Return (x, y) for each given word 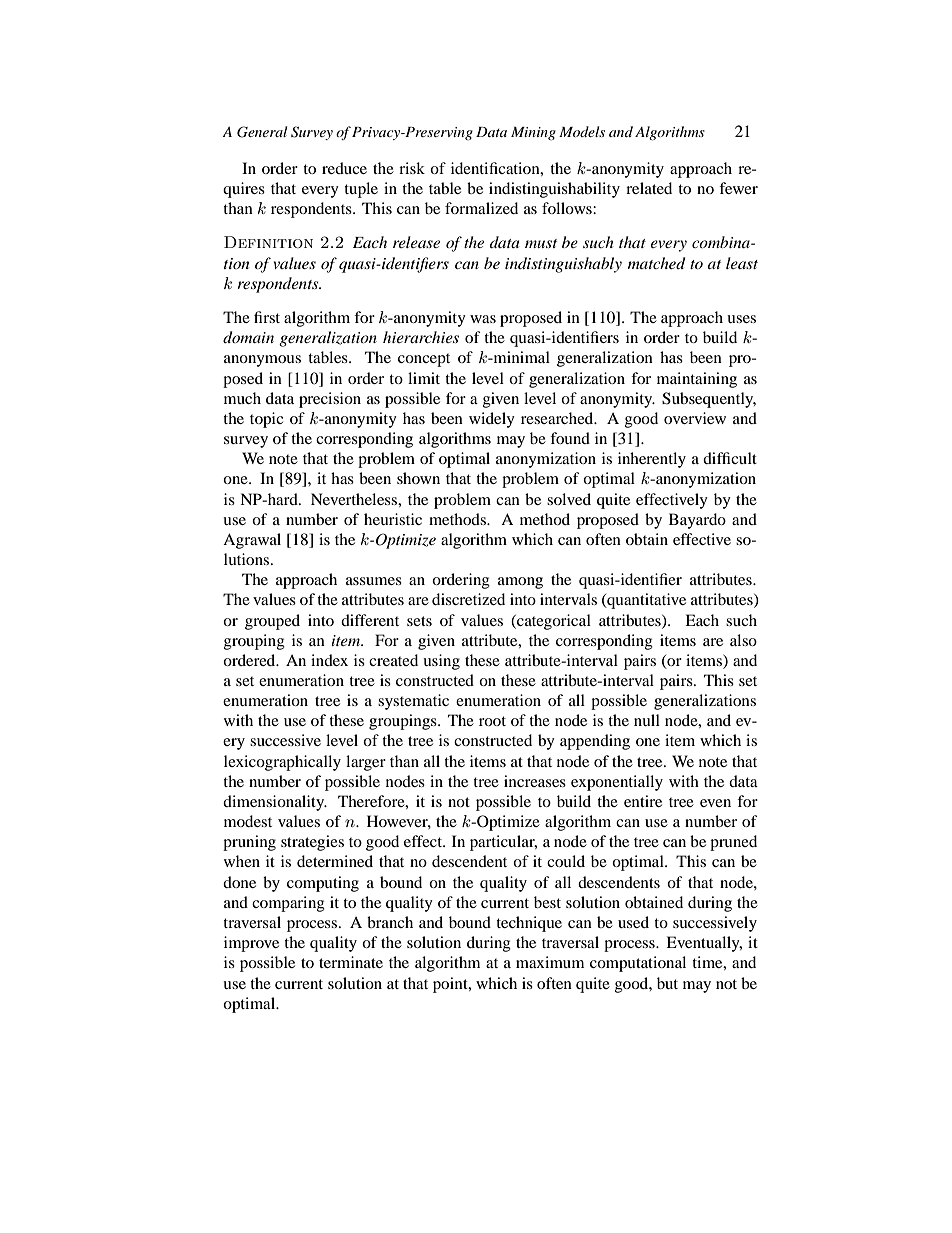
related (649, 188)
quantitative (645, 601)
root (492, 721)
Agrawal (252, 541)
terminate (351, 962)
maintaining (697, 380)
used (633, 922)
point (451, 985)
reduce (344, 168)
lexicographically (282, 763)
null (647, 720)
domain (248, 337)
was (483, 319)
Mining (533, 133)
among (520, 583)
